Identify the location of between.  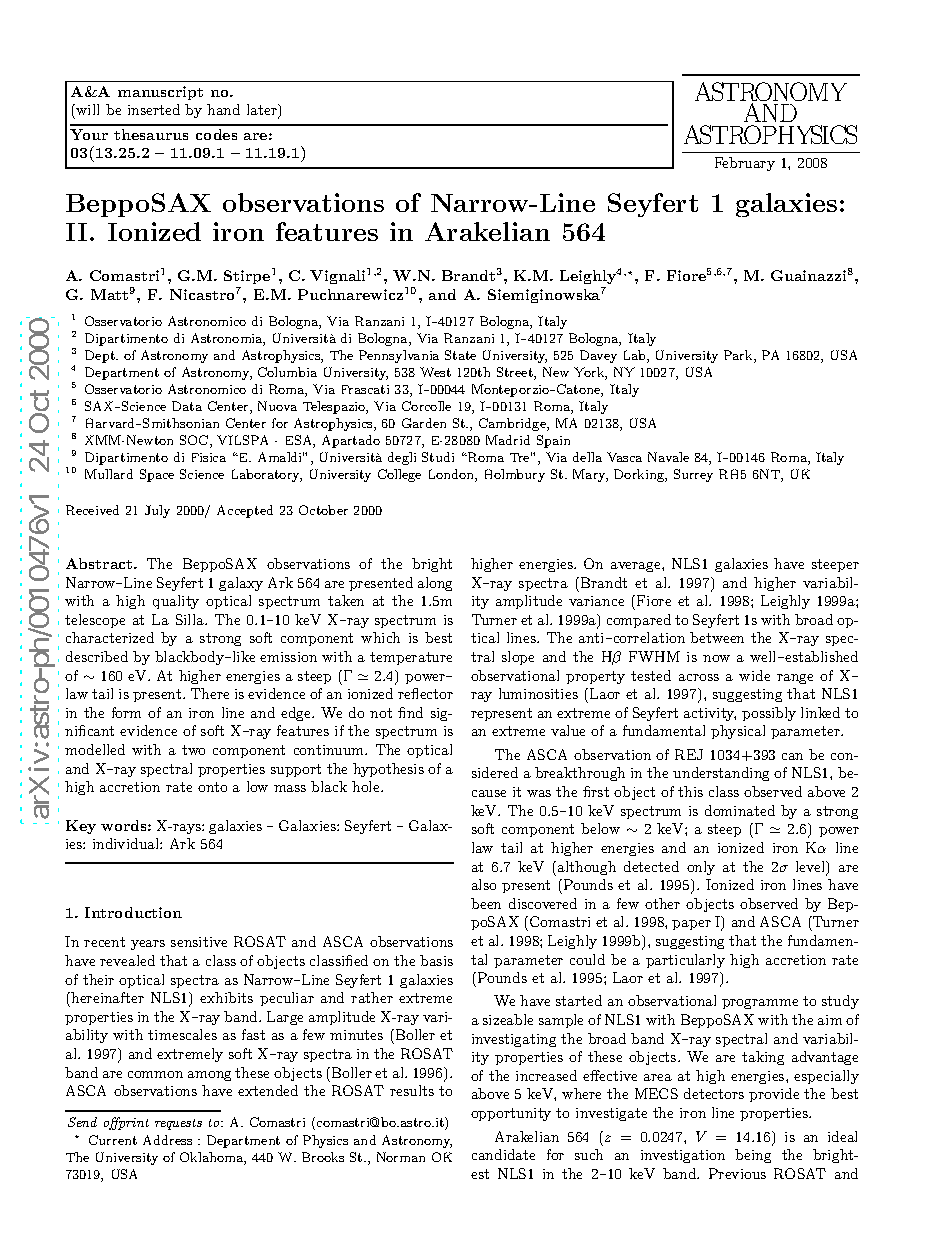
(717, 637).
